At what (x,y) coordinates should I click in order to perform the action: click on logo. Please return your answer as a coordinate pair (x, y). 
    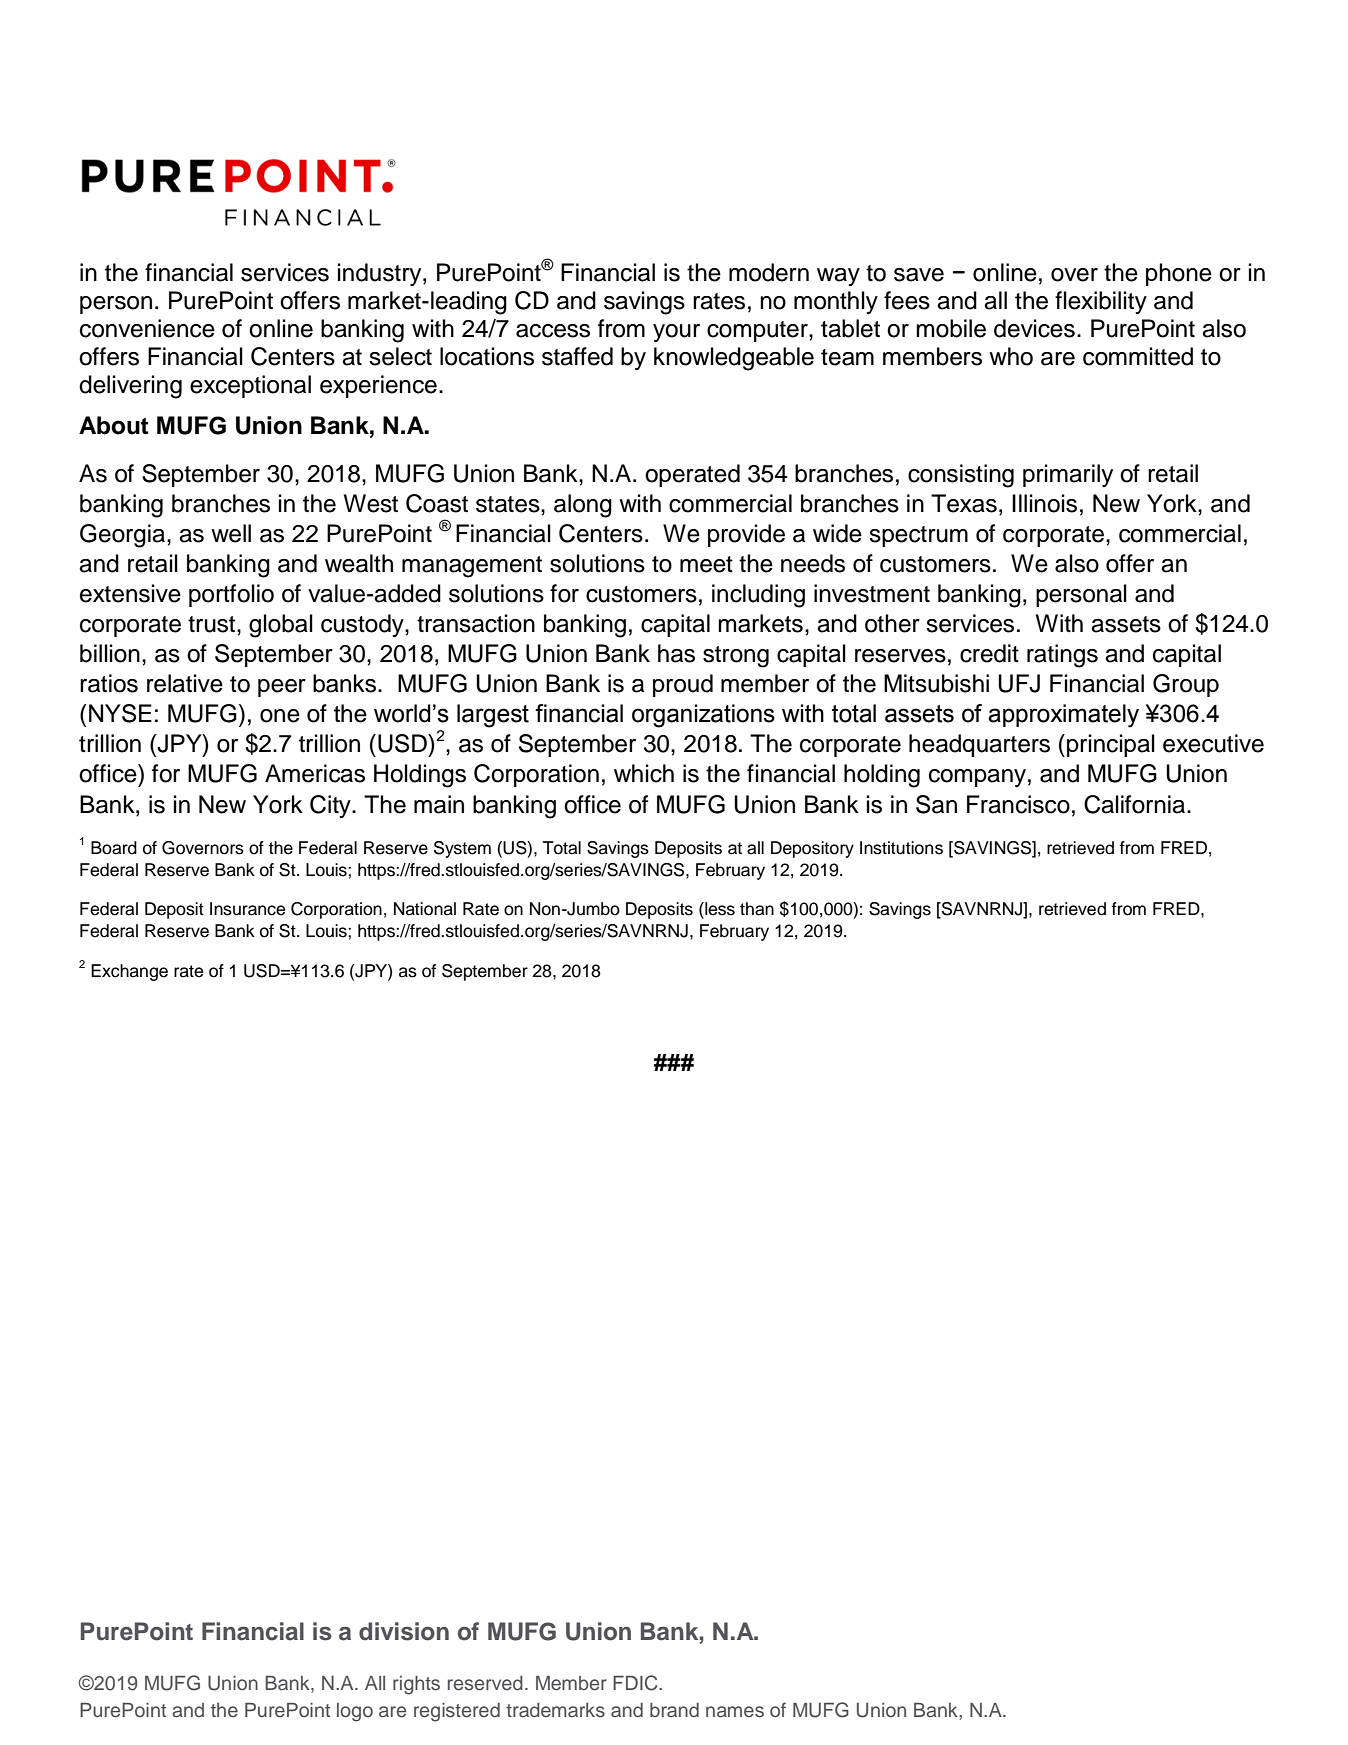
    Looking at the image, I should click on (355, 1712).
